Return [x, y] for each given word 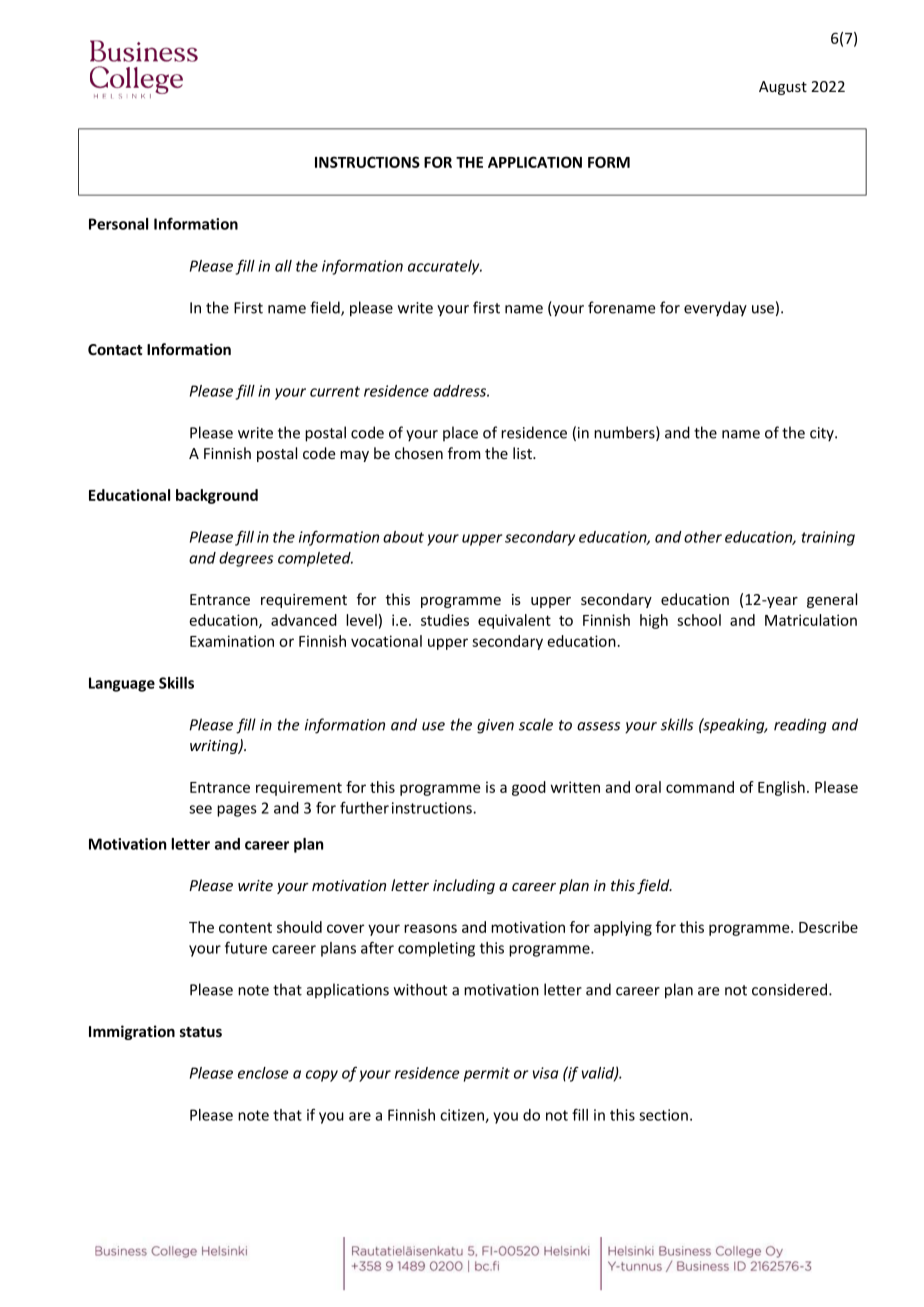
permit [487, 1074]
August [783, 88]
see [200, 809]
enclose [263, 1073]
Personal [118, 224]
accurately [445, 267]
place [460, 433]
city [823, 434]
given [495, 726]
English [781, 788]
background [217, 496]
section [663, 1115]
